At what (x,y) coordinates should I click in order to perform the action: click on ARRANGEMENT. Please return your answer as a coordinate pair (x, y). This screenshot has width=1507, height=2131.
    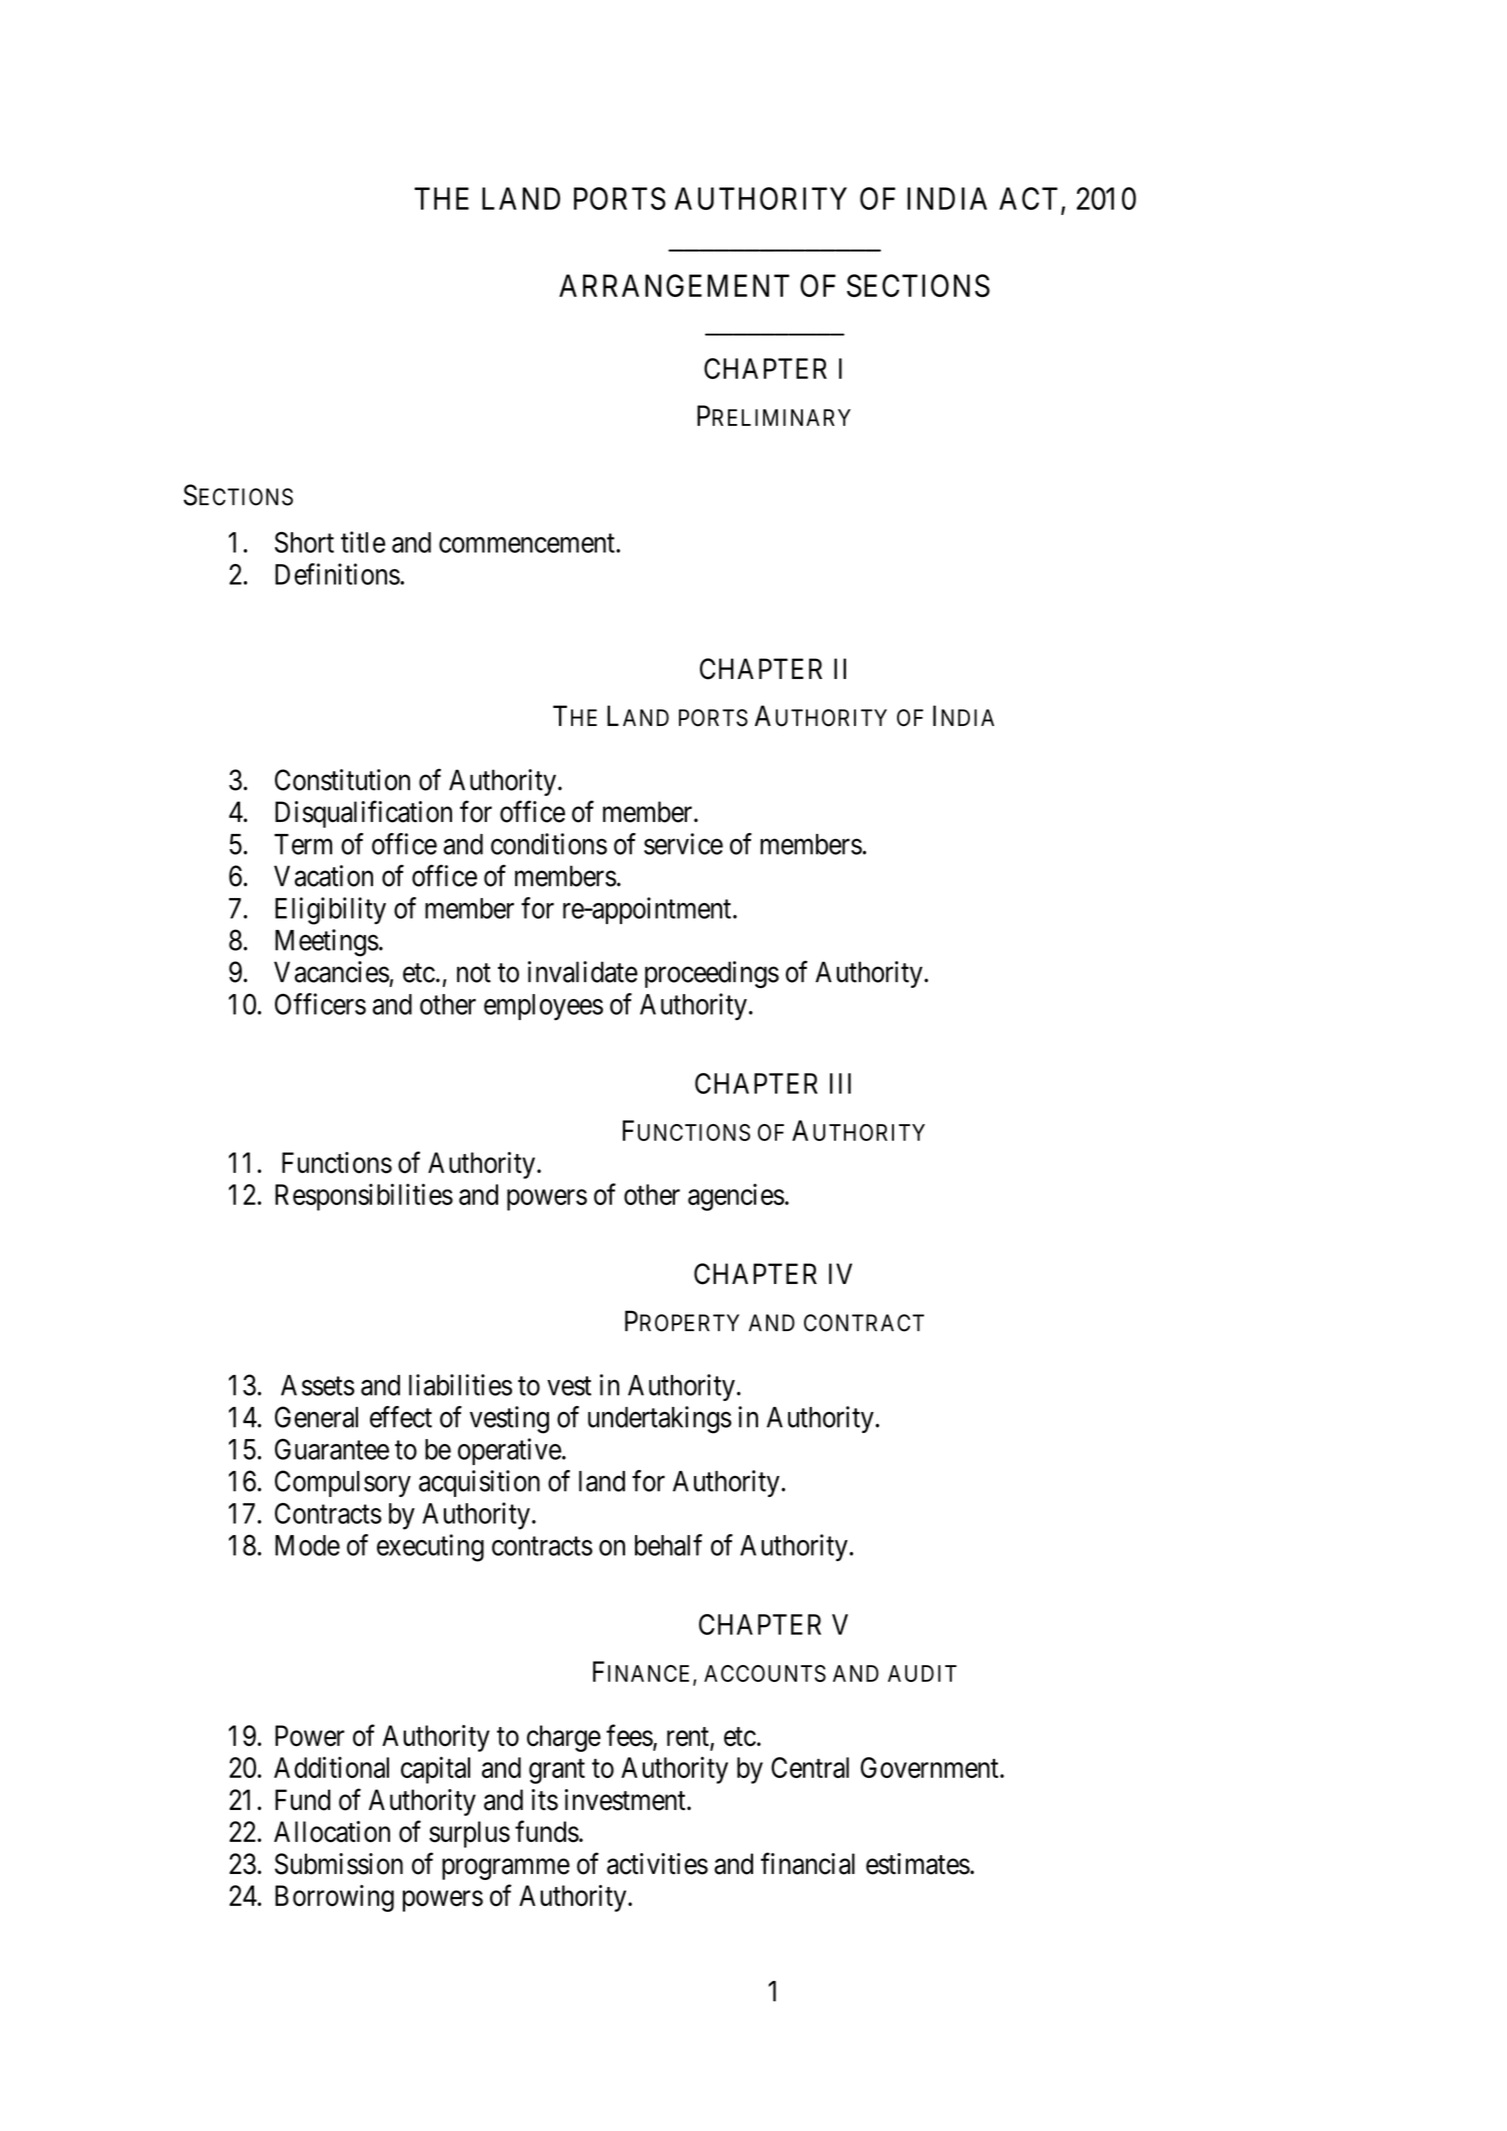
    Looking at the image, I should click on (674, 285).
